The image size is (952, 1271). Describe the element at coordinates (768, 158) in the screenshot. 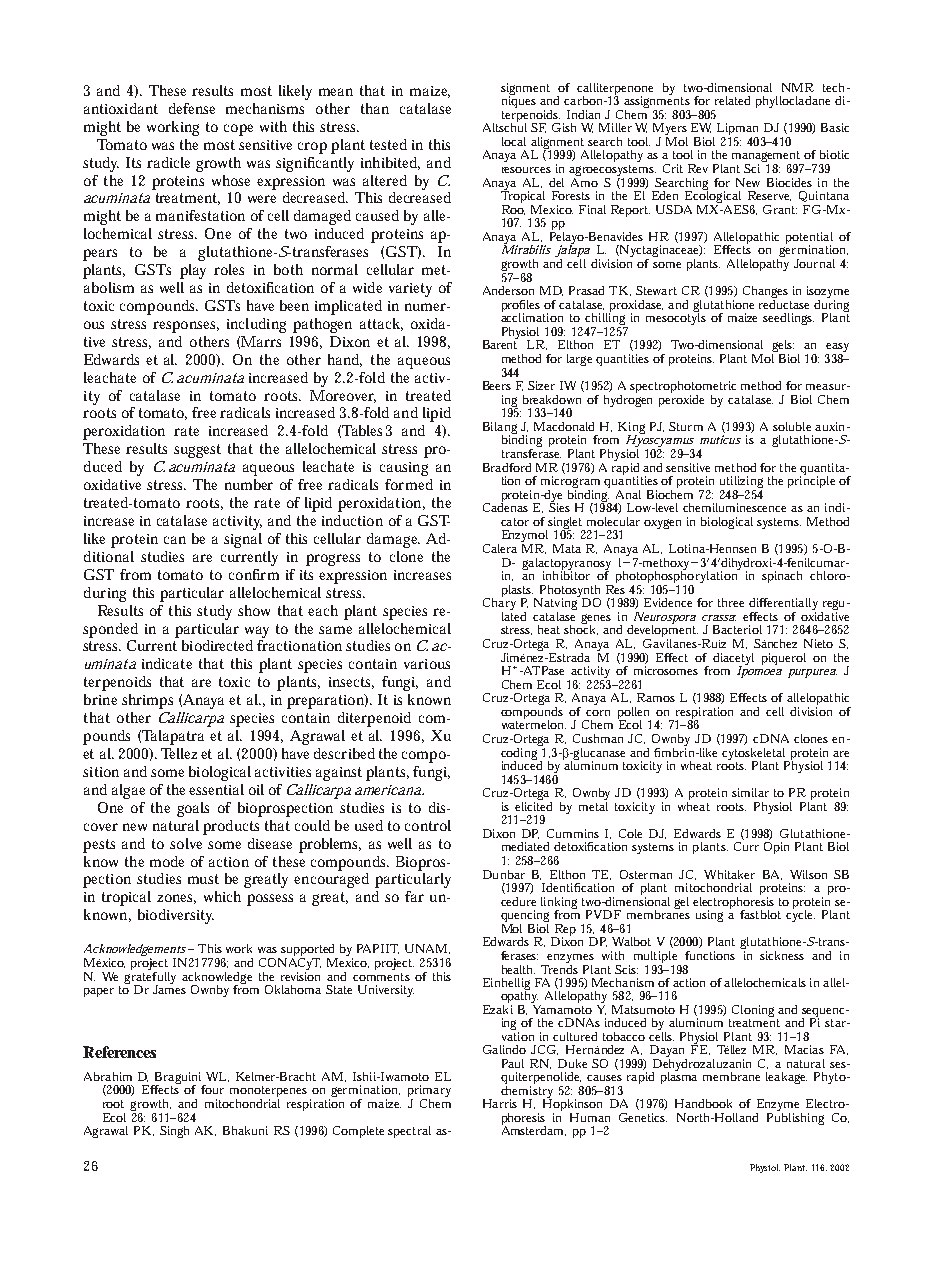

I see `management` at that location.
